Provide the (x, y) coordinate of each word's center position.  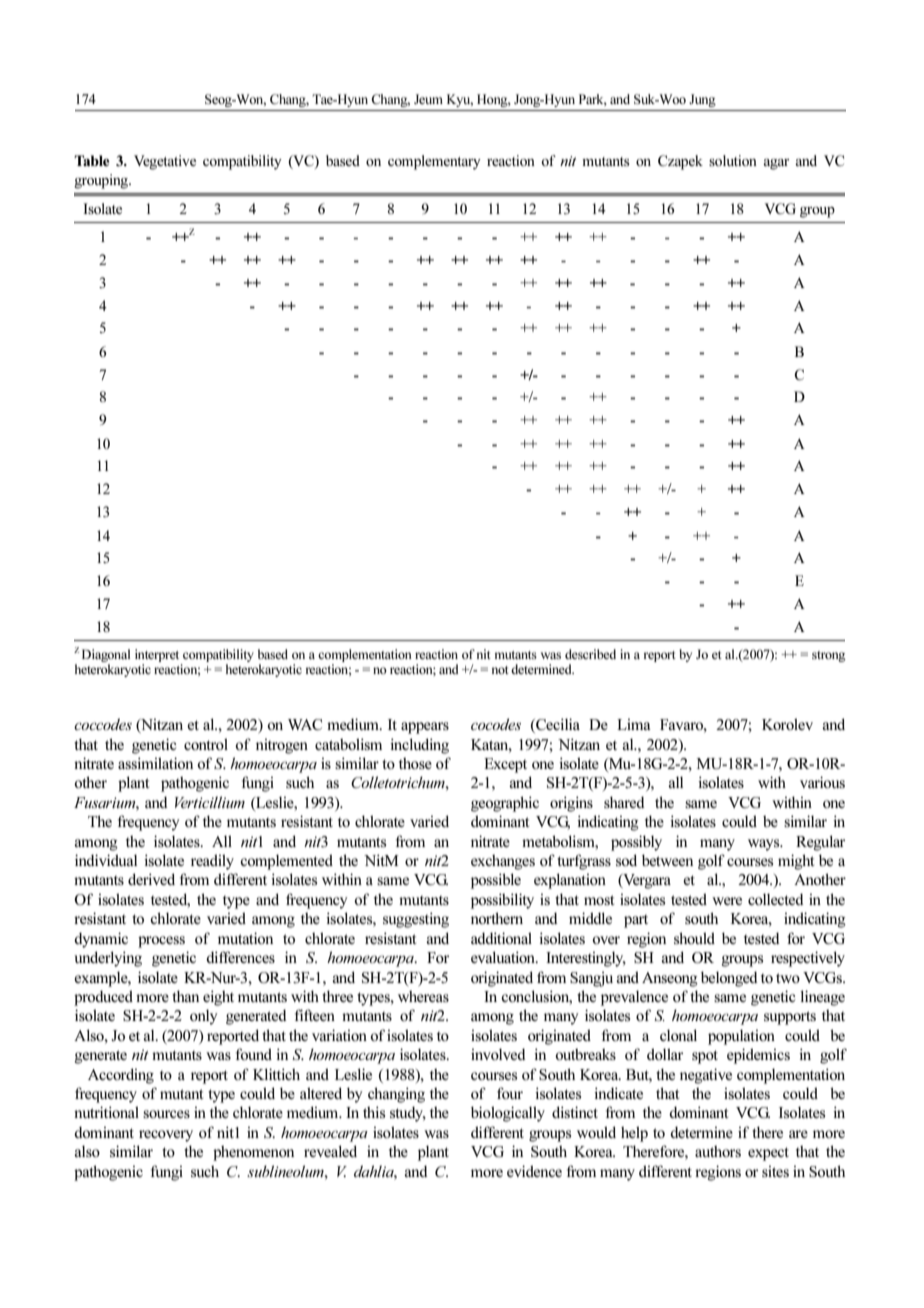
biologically (508, 1114)
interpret (157, 655)
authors (718, 1151)
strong (829, 656)
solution (733, 160)
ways (765, 845)
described (590, 654)
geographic (505, 804)
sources (166, 1114)
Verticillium (210, 802)
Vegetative (165, 162)
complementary (434, 162)
